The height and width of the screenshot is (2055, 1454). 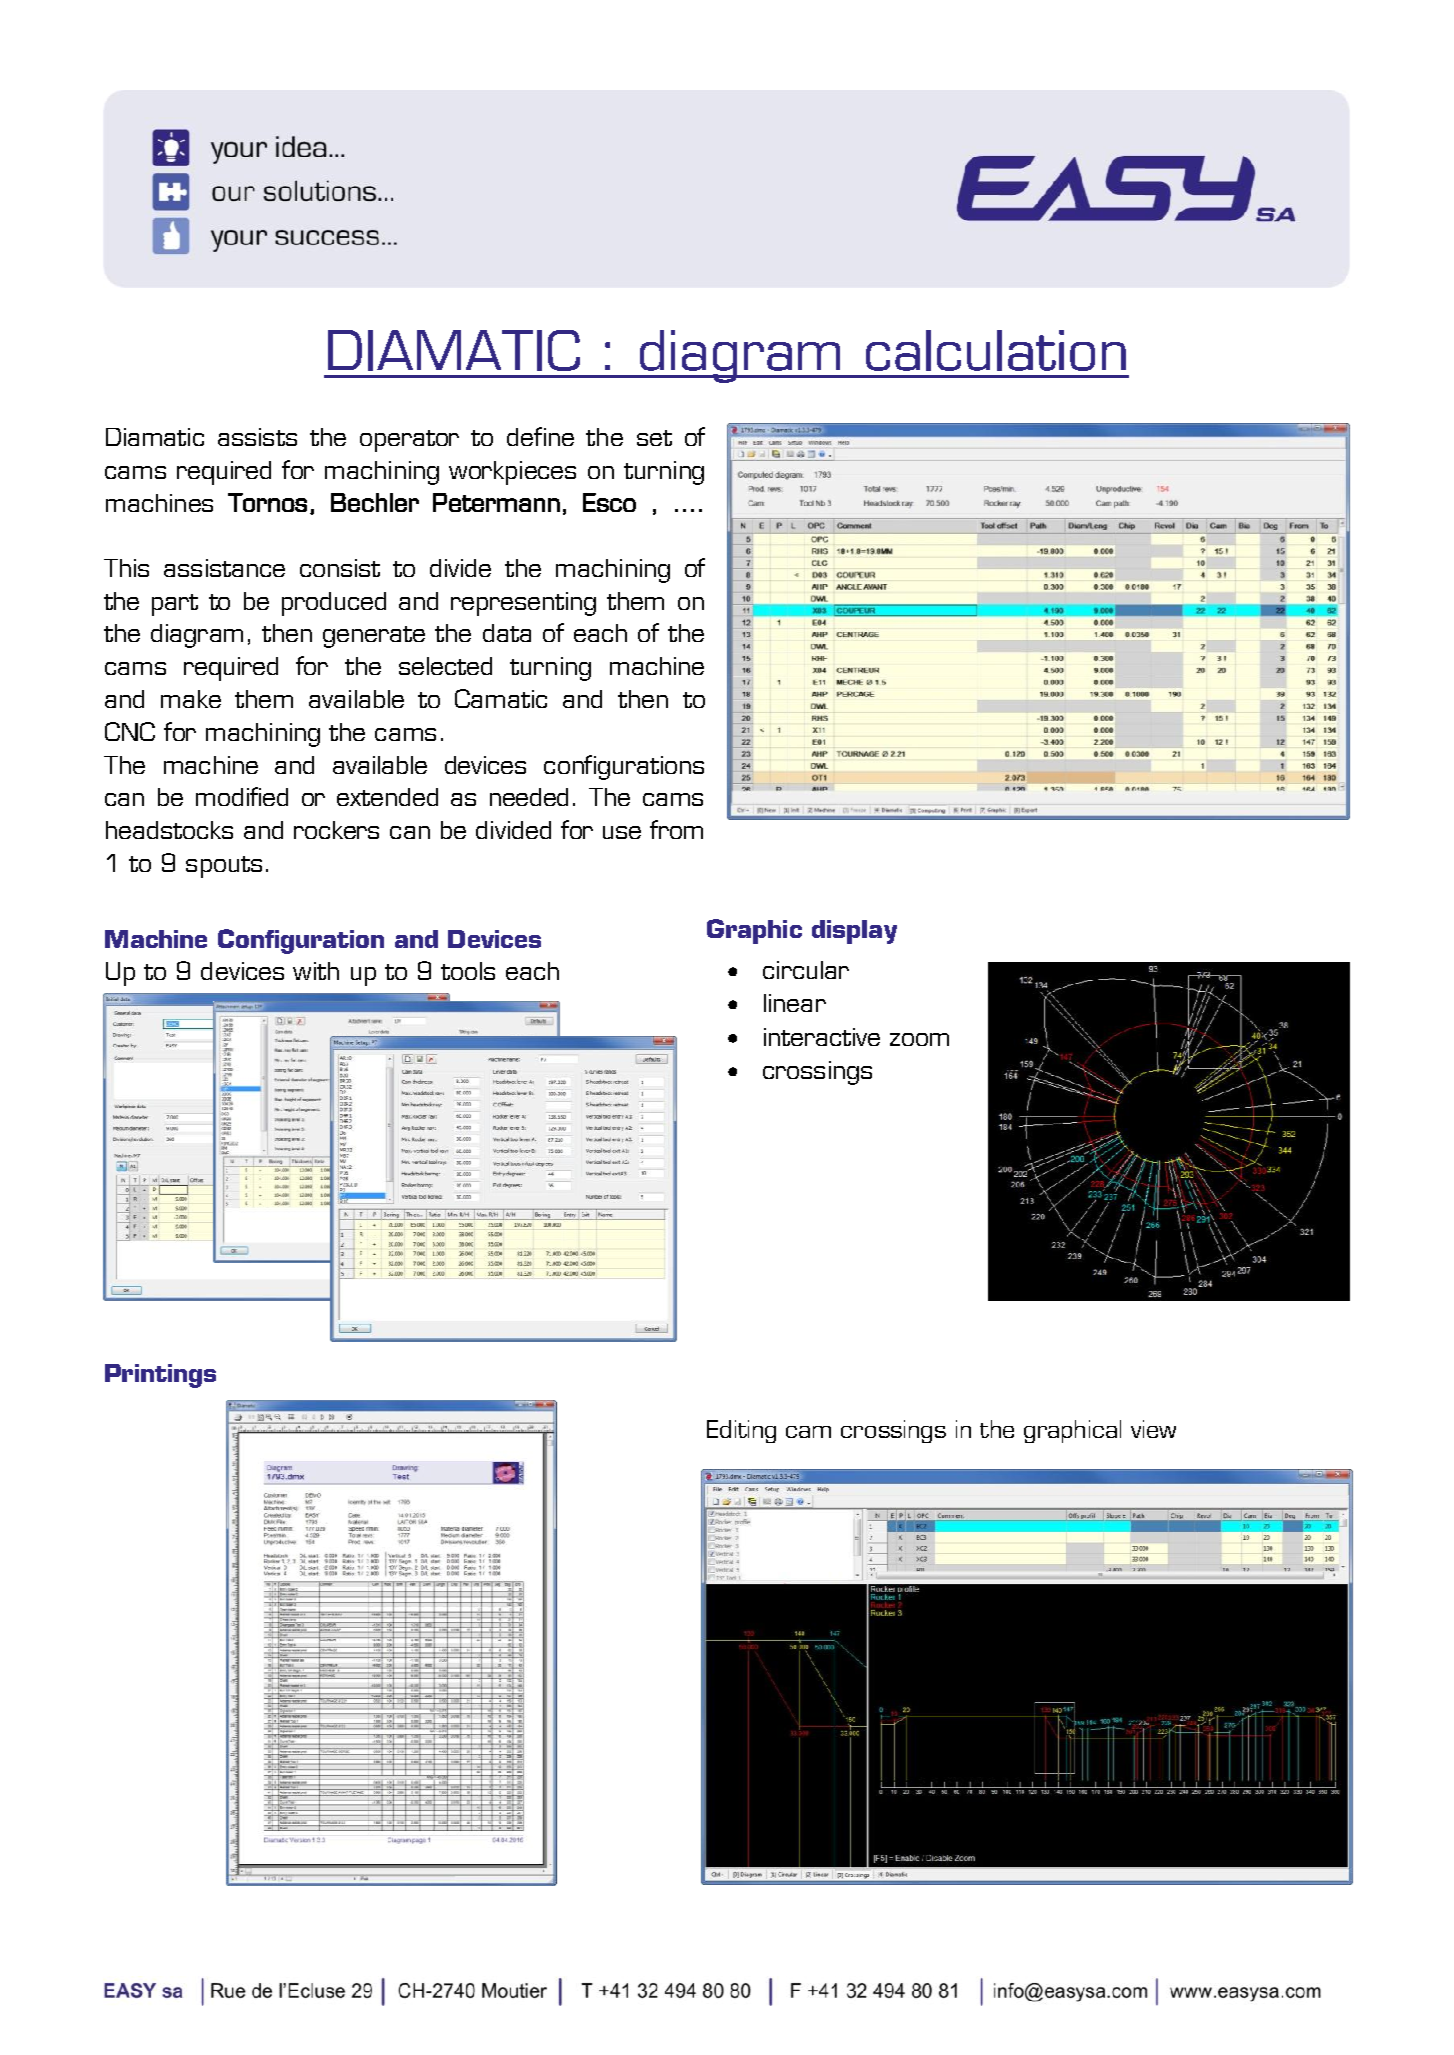 What do you see at coordinates (257, 437) in the screenshot?
I see `assists` at bounding box center [257, 437].
